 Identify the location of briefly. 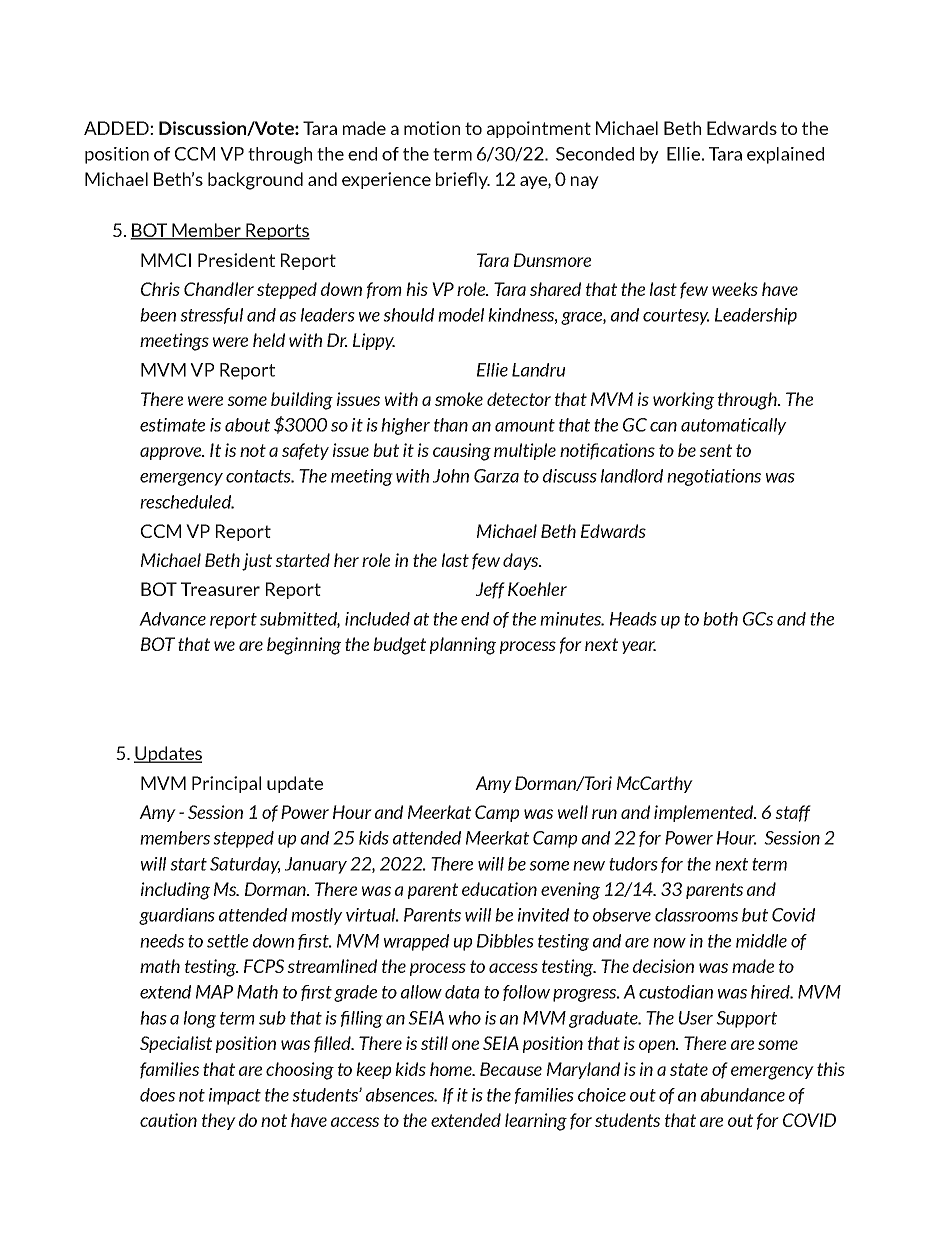
(463, 180).
